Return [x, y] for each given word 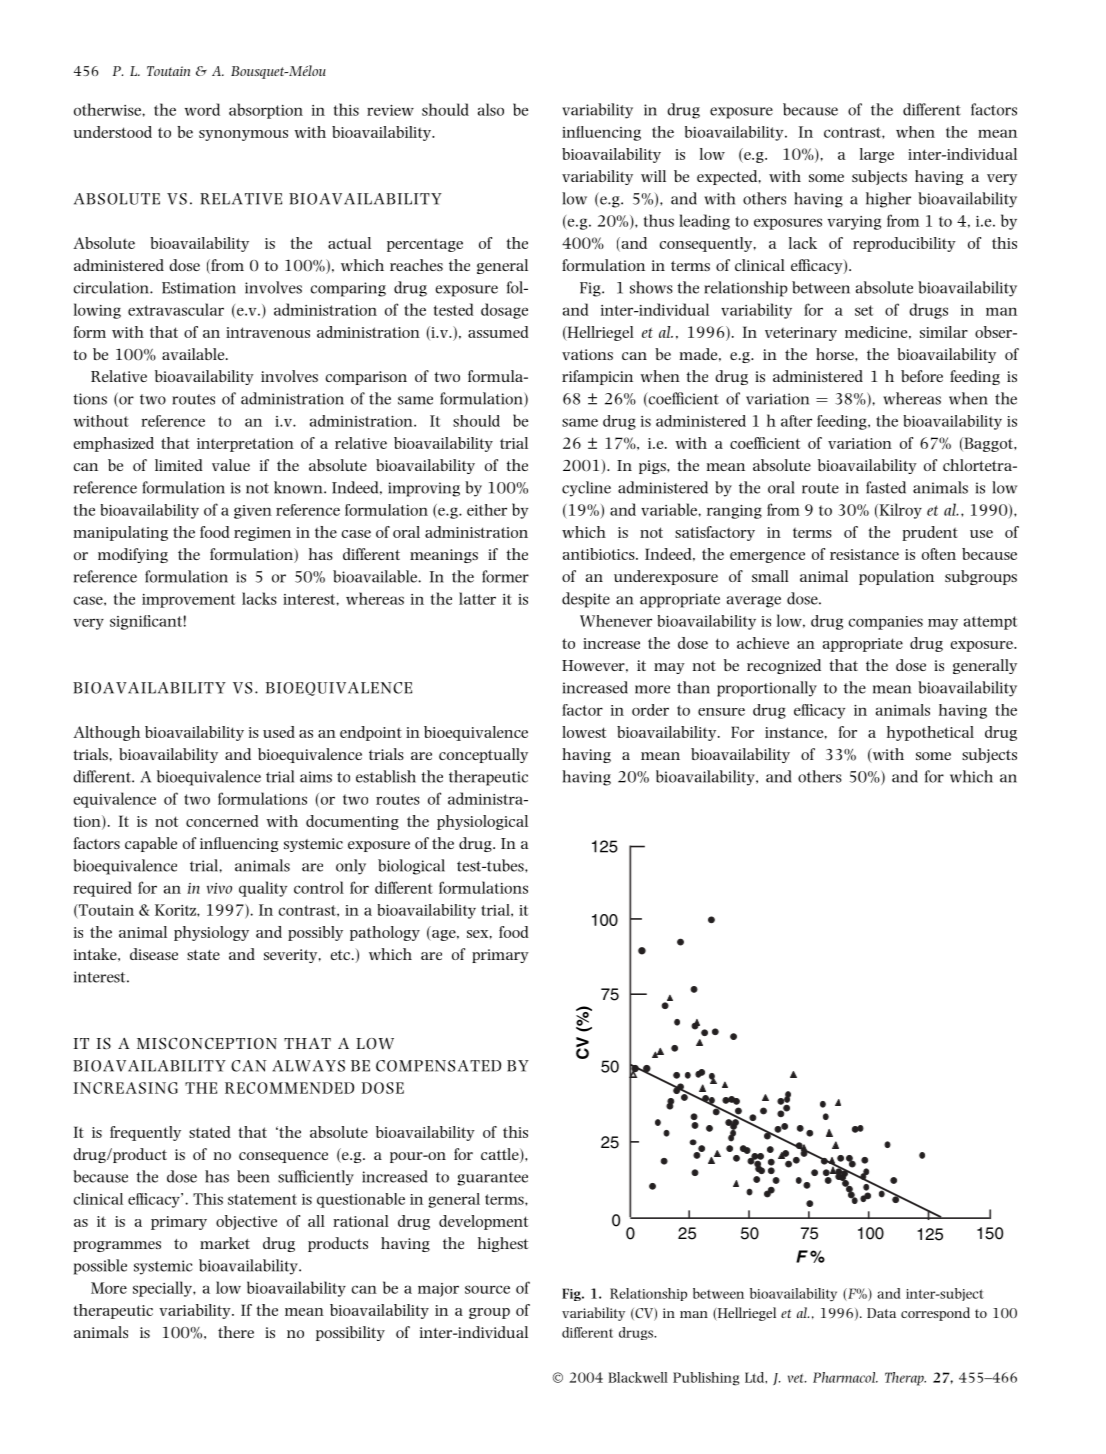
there [236, 1332]
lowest [584, 732]
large [877, 155]
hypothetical [930, 733]
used [279, 732]
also [491, 109]
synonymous [243, 135]
